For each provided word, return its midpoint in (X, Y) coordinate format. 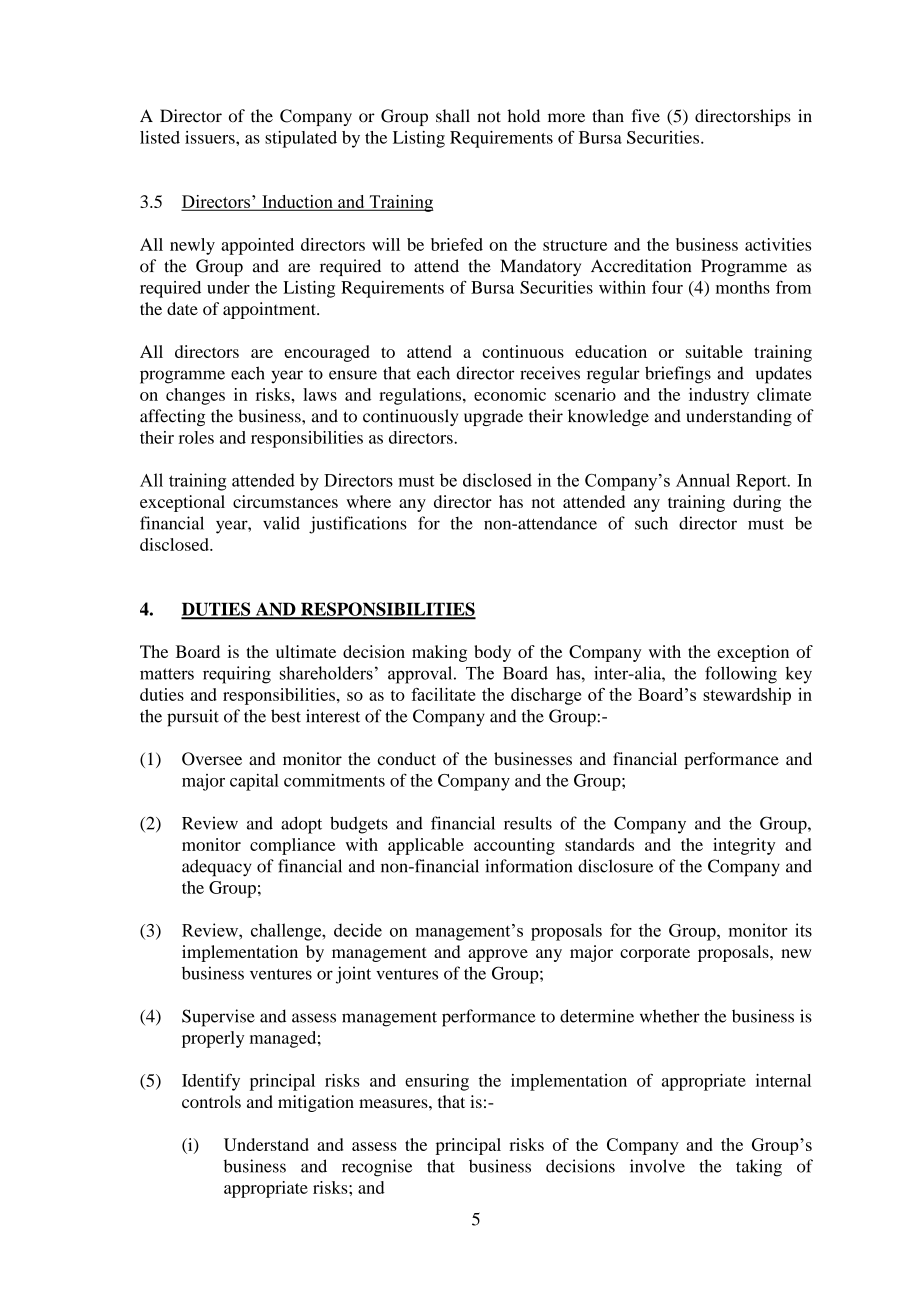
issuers (211, 137)
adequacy (217, 868)
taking (759, 1168)
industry (719, 396)
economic (510, 394)
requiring (237, 675)
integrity (744, 846)
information (528, 866)
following (741, 675)
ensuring (437, 1082)
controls (211, 1101)
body (492, 653)
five (646, 116)
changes (195, 396)
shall (453, 116)
